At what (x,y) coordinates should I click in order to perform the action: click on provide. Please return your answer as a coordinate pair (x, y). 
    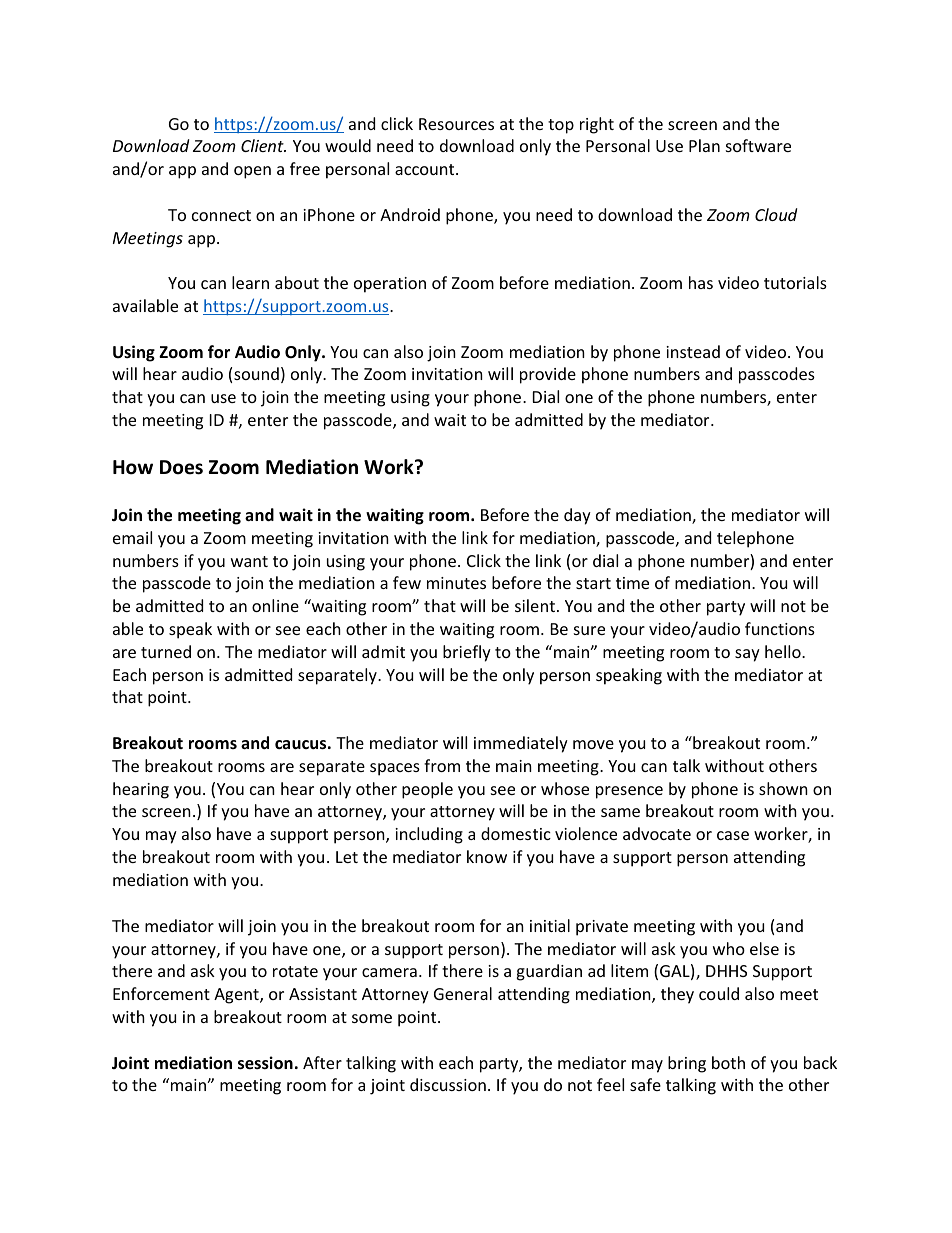
    Looking at the image, I should click on (548, 375).
